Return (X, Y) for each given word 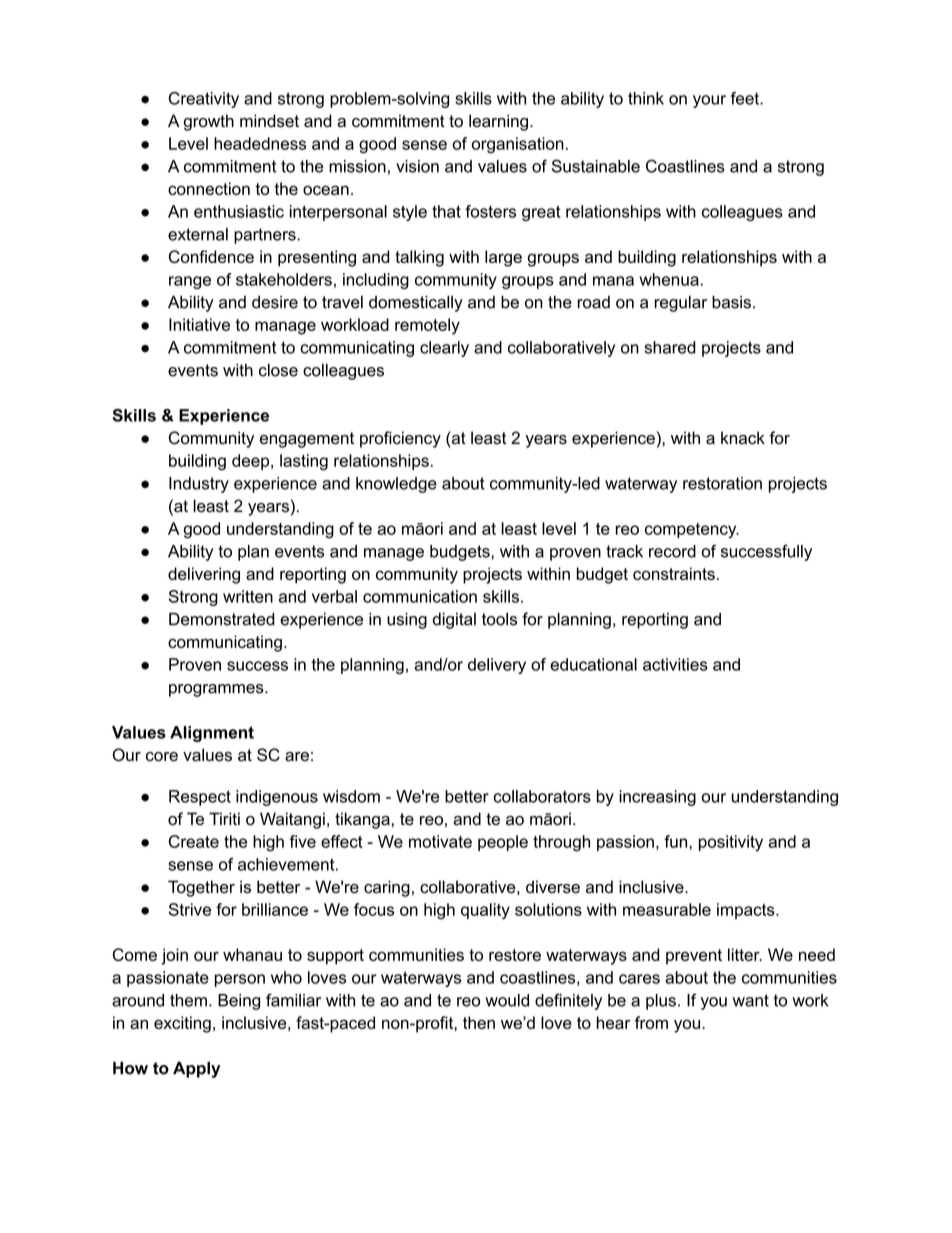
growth (208, 122)
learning (498, 122)
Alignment (212, 734)
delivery (497, 666)
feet (746, 98)
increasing (657, 798)
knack (743, 438)
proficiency (400, 439)
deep (252, 462)
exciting (182, 1024)
